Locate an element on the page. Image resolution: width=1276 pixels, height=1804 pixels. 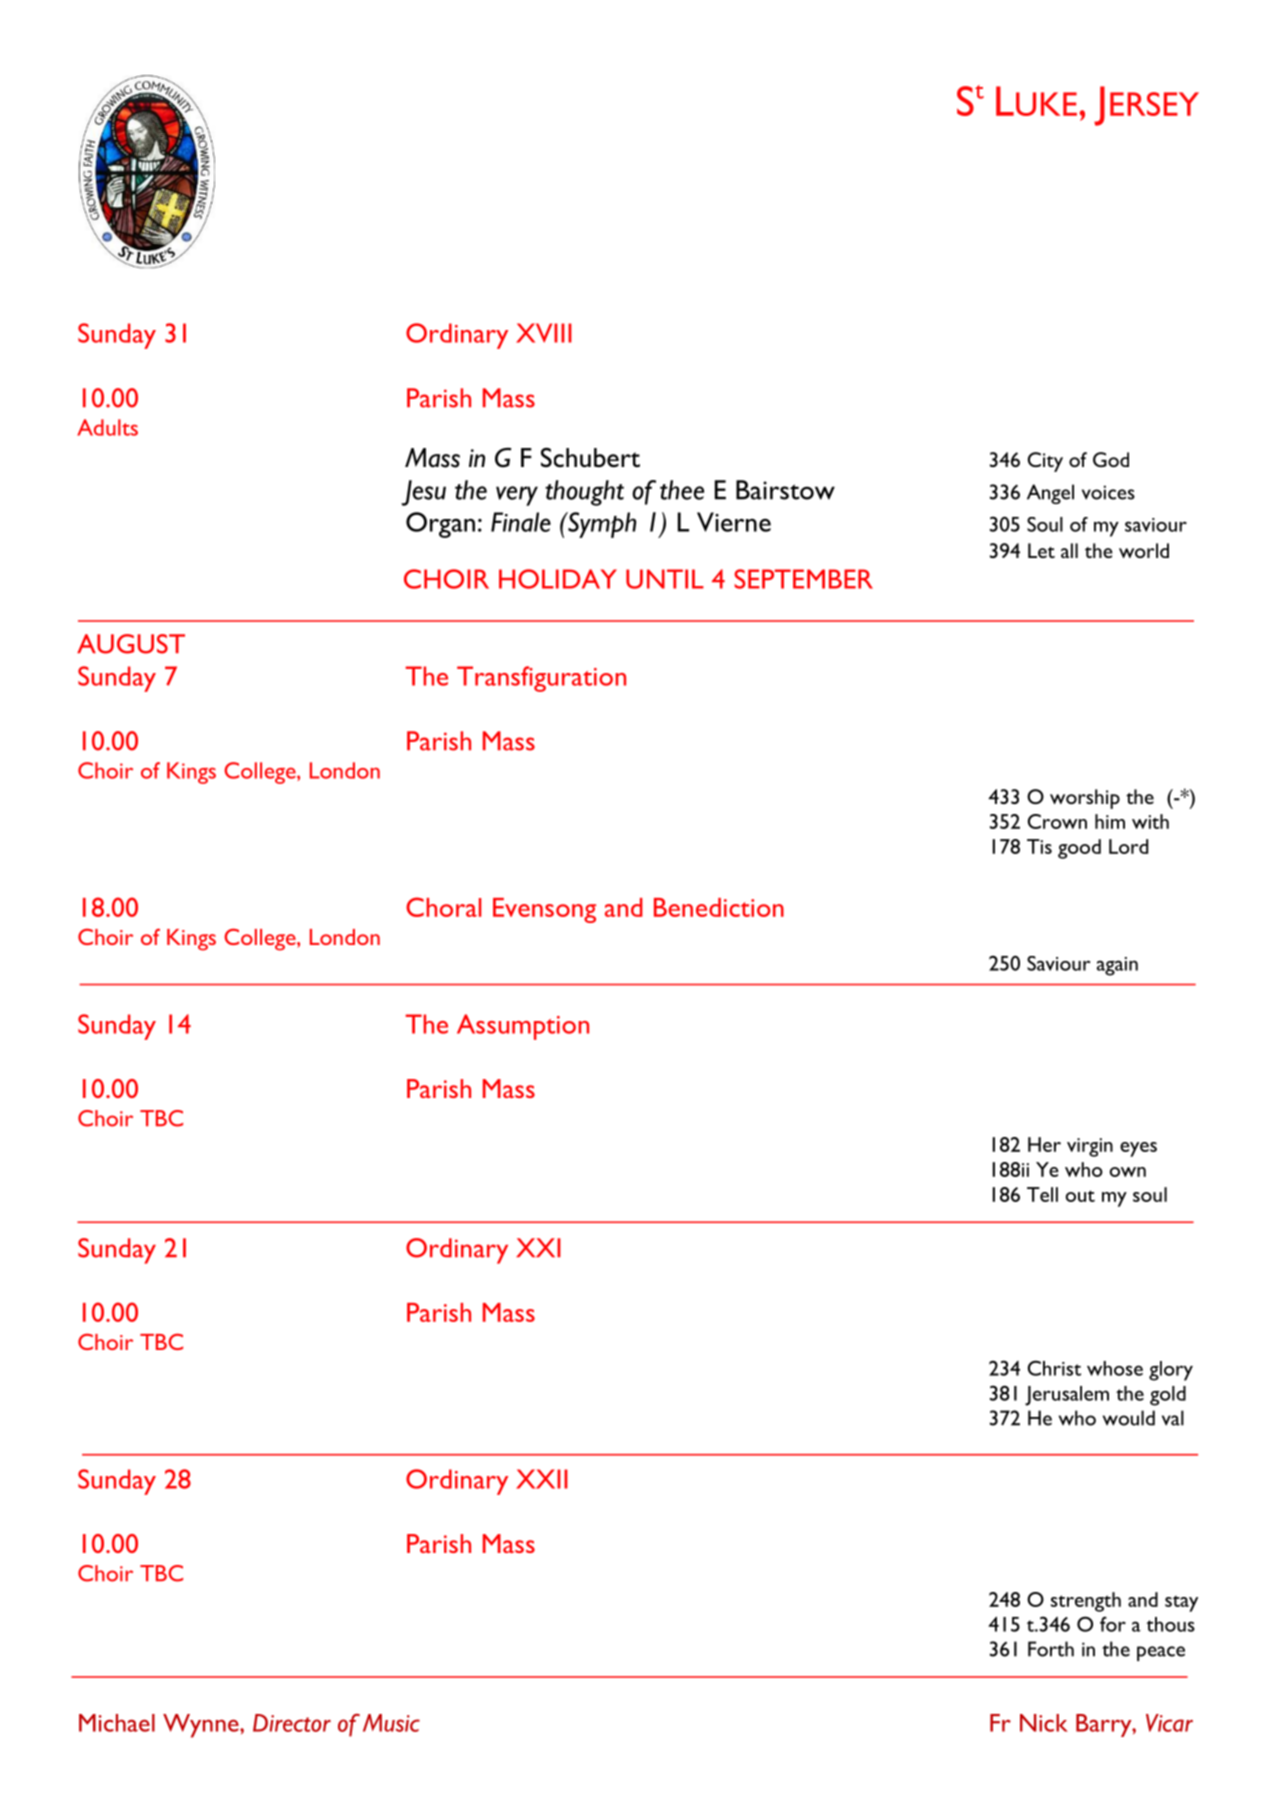
Music is located at coordinates (391, 1723).
